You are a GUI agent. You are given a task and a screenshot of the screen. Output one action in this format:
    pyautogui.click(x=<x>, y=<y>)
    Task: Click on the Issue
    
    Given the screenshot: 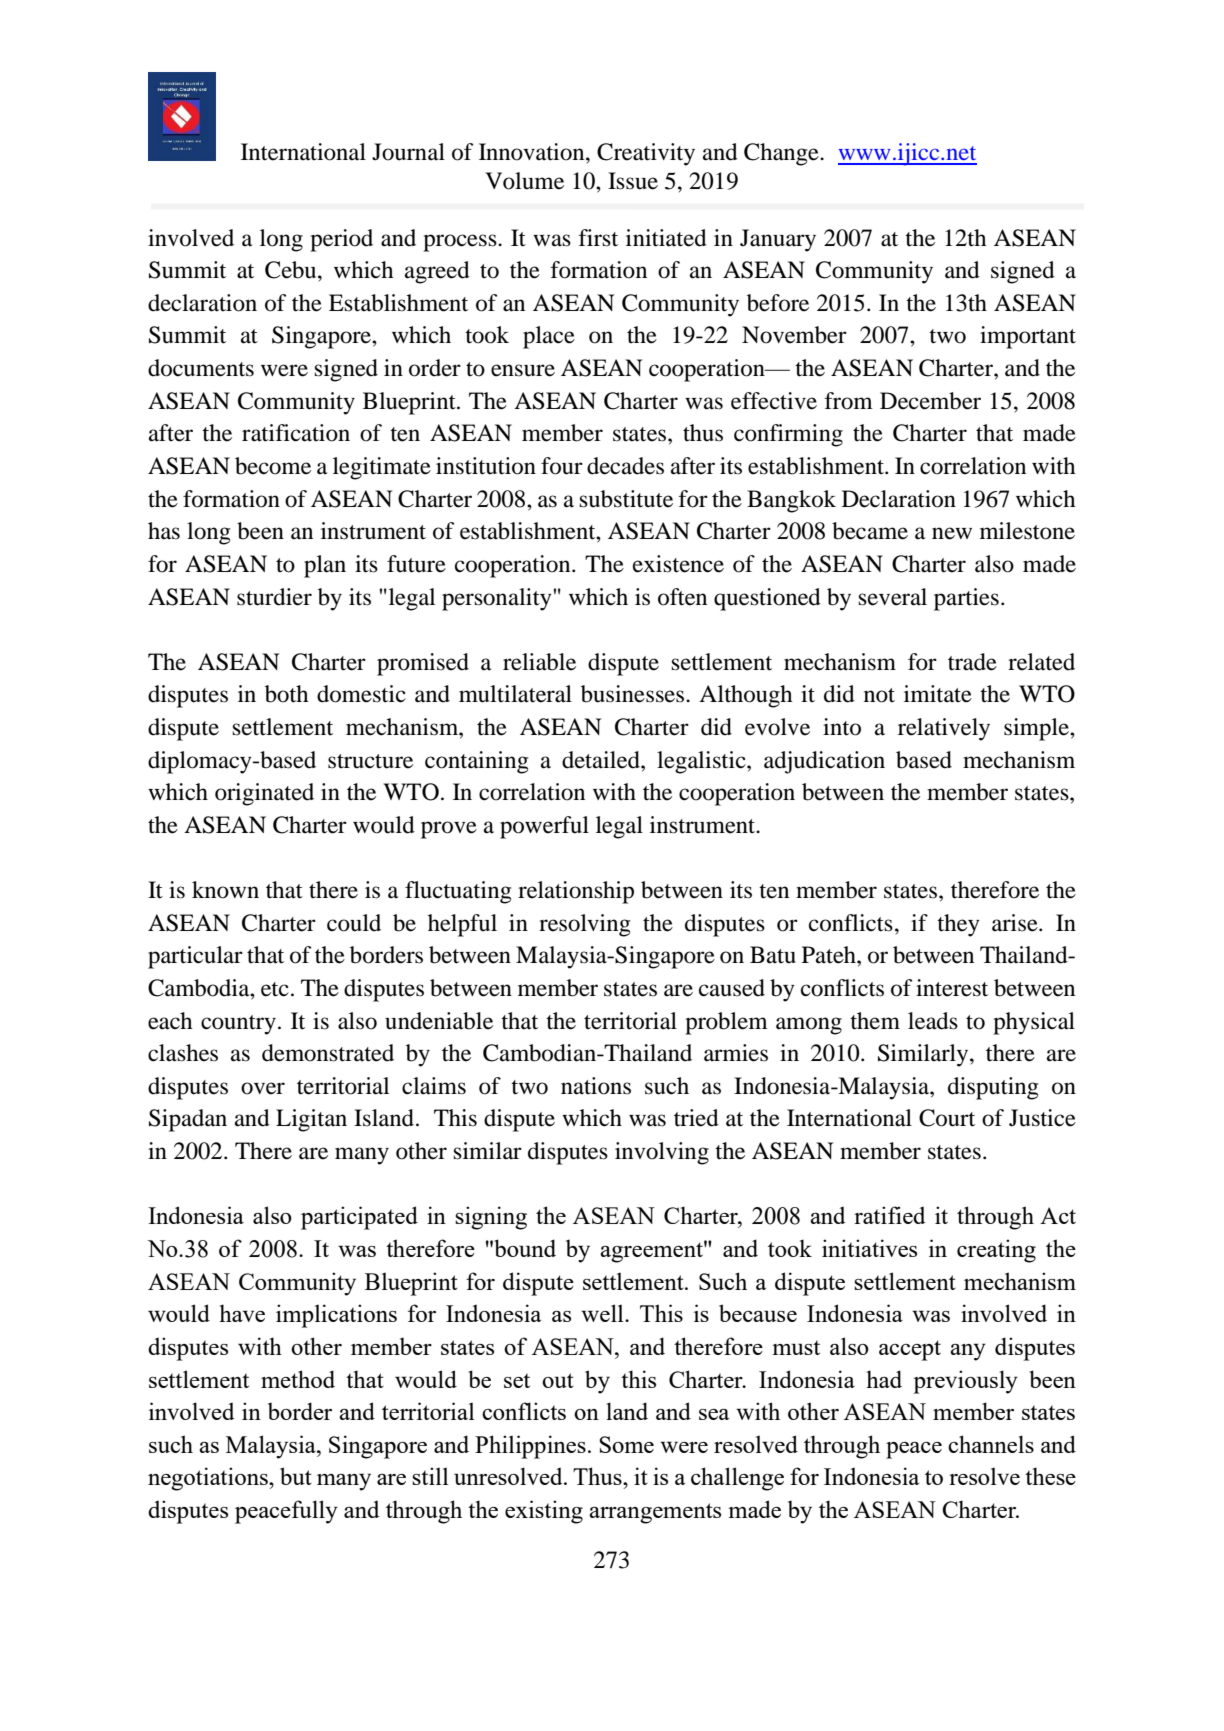 What is the action you would take?
    pyautogui.click(x=633, y=181)
